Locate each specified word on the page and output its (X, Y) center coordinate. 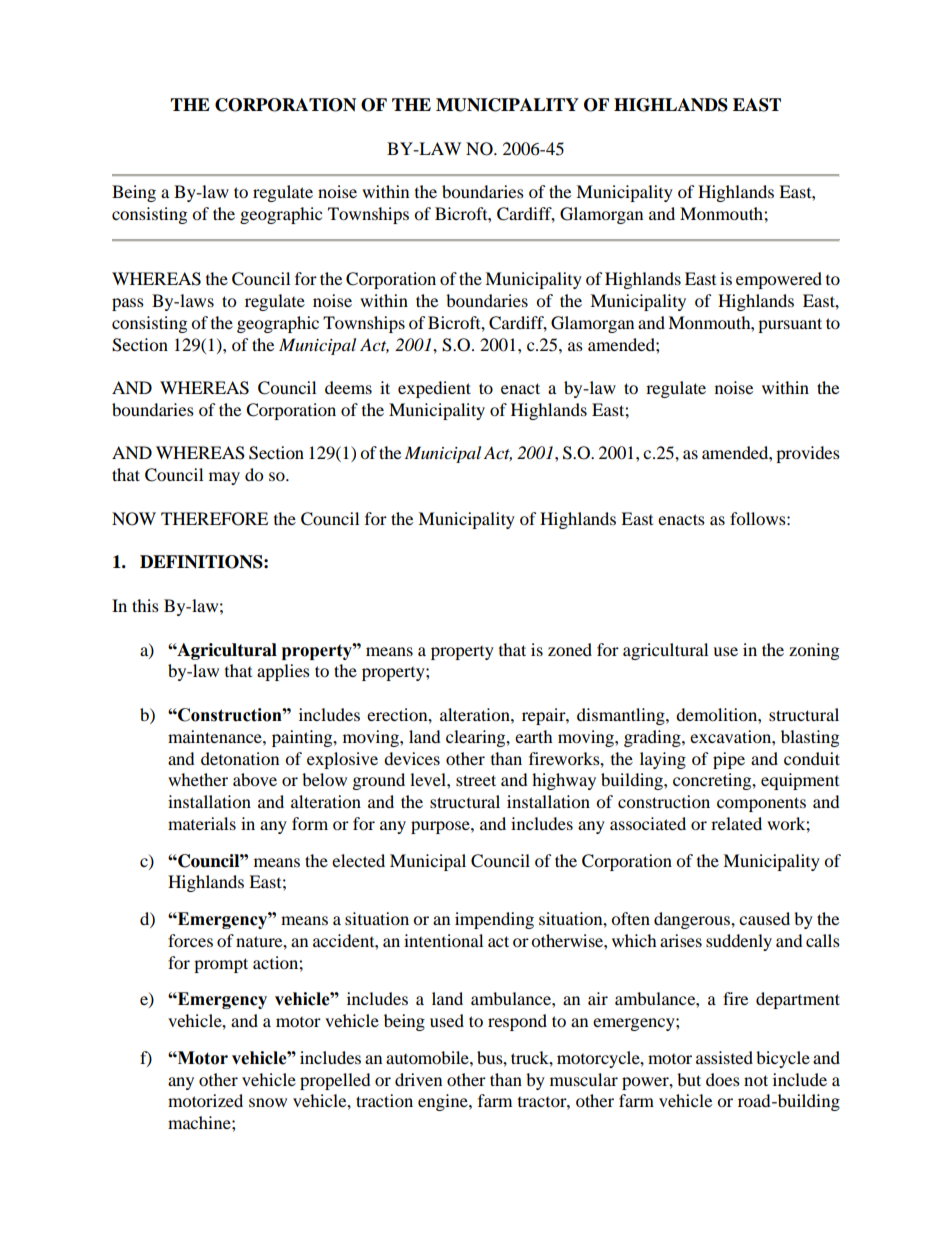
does (723, 1079)
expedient (434, 389)
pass (128, 304)
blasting (810, 738)
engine (444, 1102)
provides (808, 454)
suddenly (739, 942)
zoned (570, 649)
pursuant (790, 325)
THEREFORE (214, 519)
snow (268, 1102)
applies (283, 672)
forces (190, 940)
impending (494, 920)
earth (534, 736)
